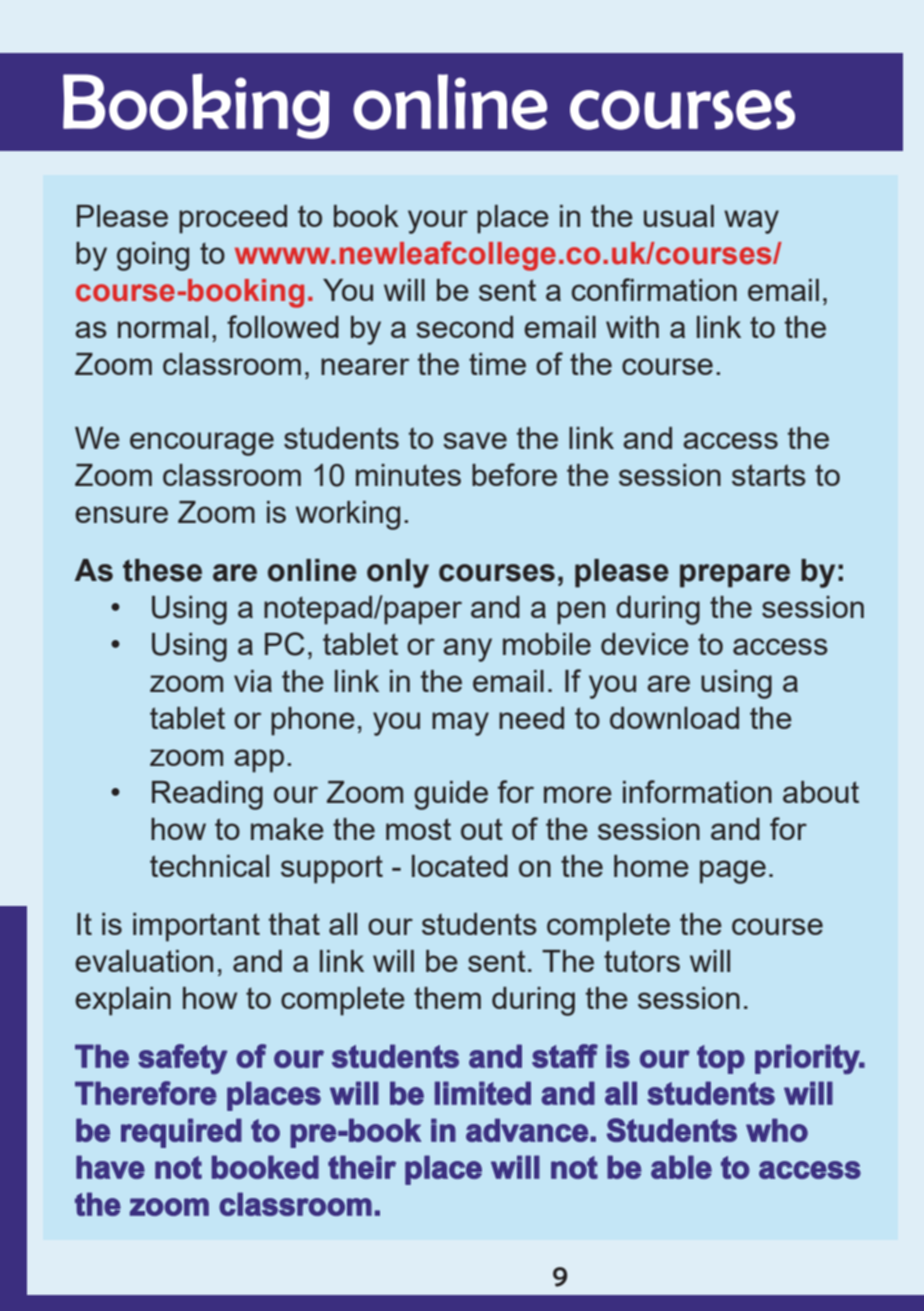  What do you see at coordinates (253, 681) in the screenshot?
I see `via` at bounding box center [253, 681].
